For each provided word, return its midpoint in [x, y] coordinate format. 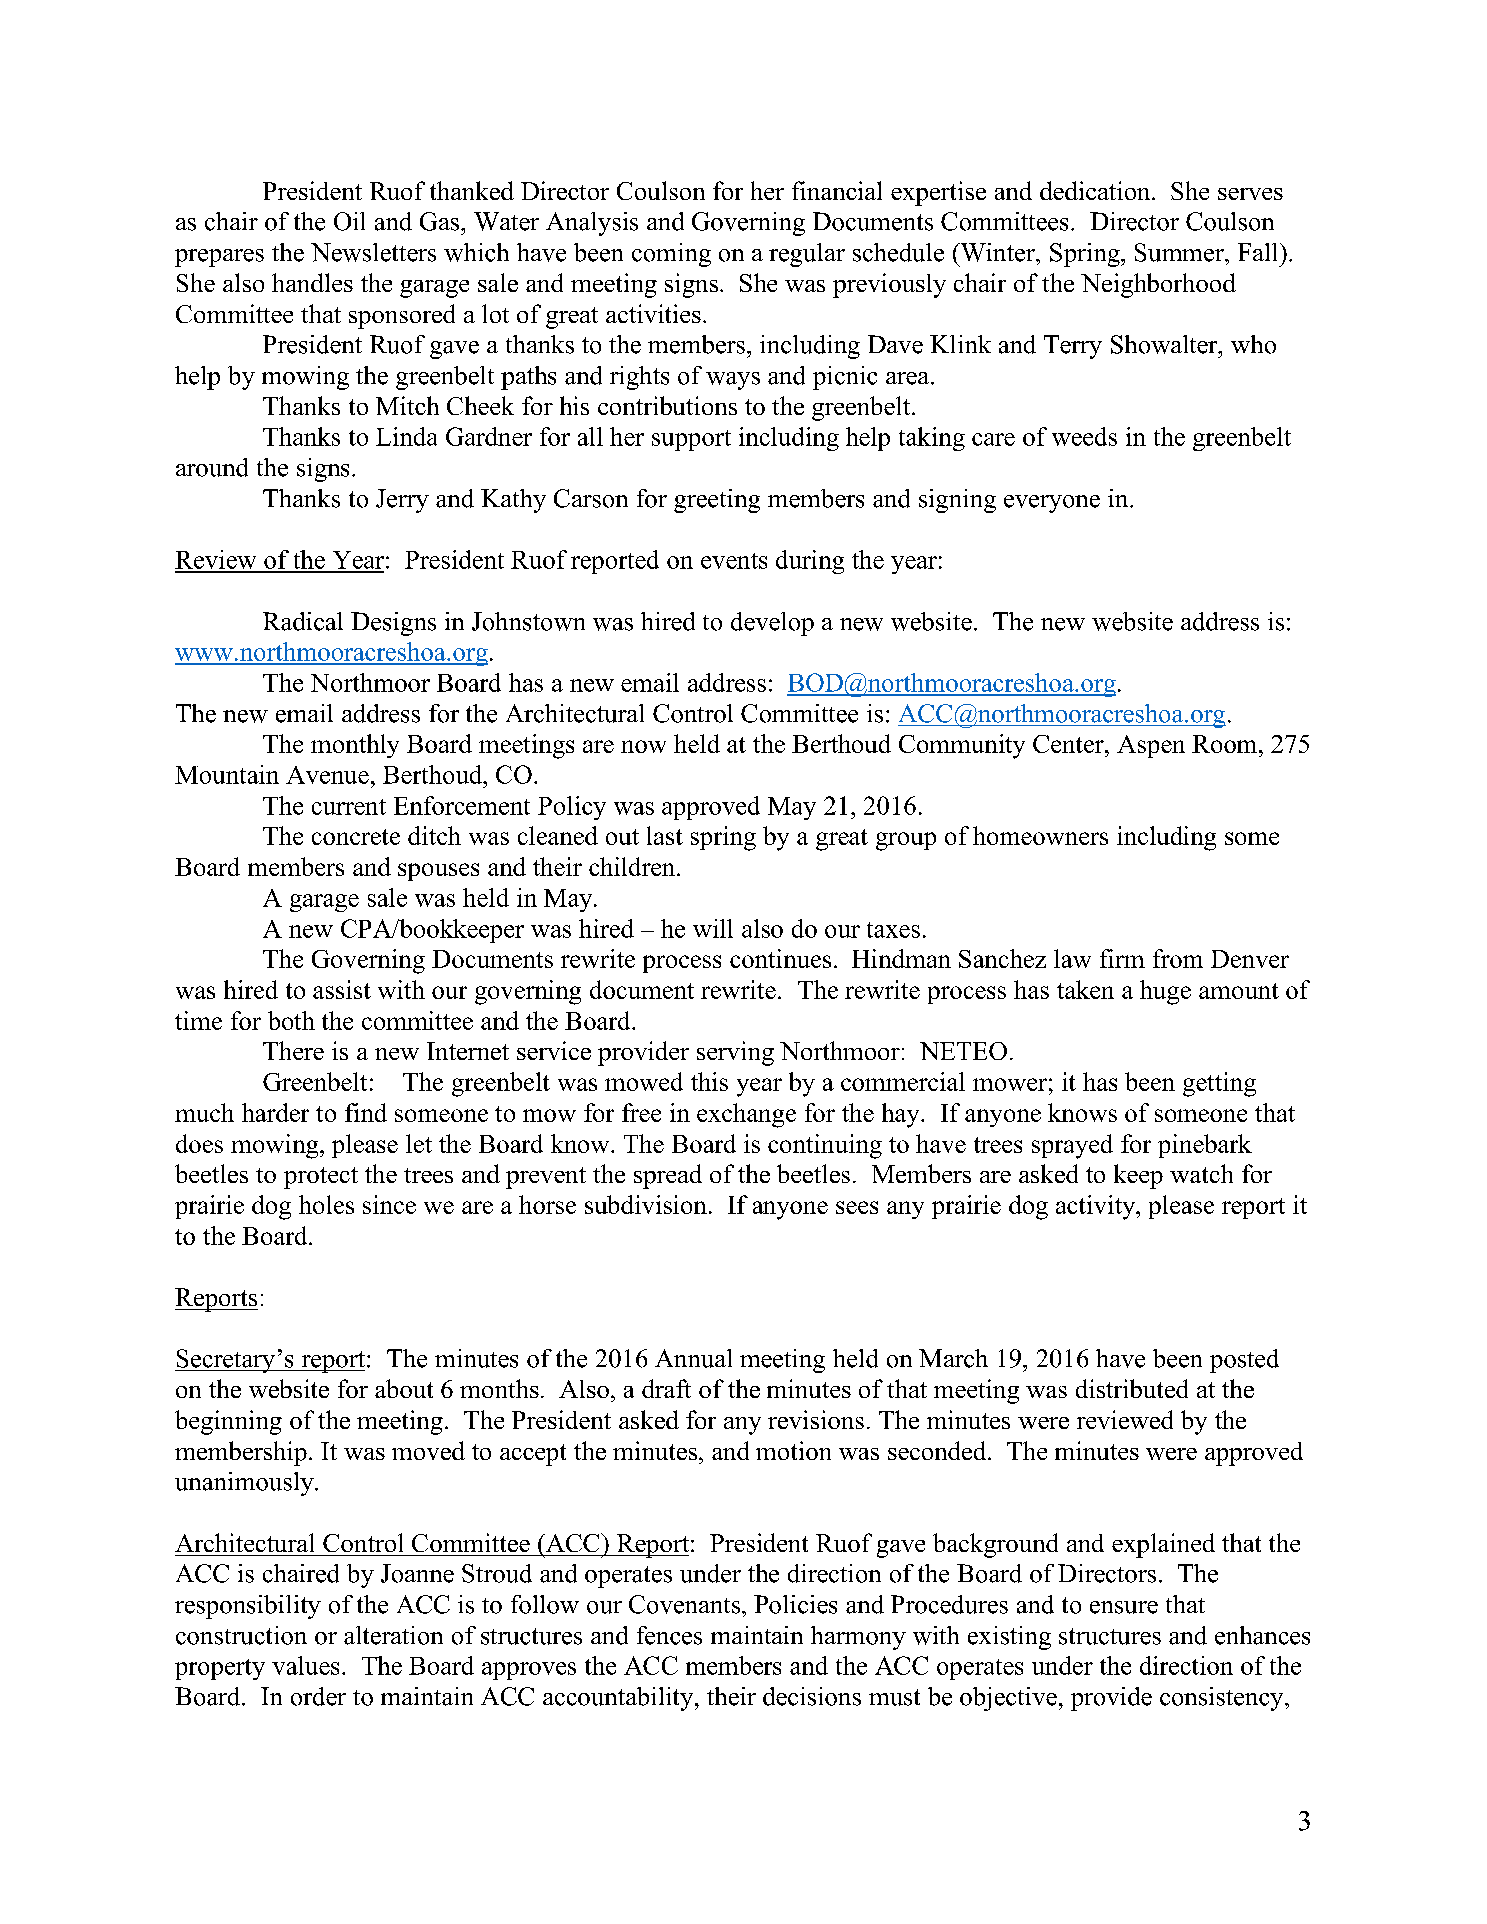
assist [342, 989]
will [713, 928]
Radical [303, 621]
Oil [349, 221]
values [305, 1665]
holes [326, 1204]
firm [1122, 958]
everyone [1052, 504]
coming [671, 255]
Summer [1180, 252]
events [734, 561]
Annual [693, 1358]
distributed [1132, 1388]
